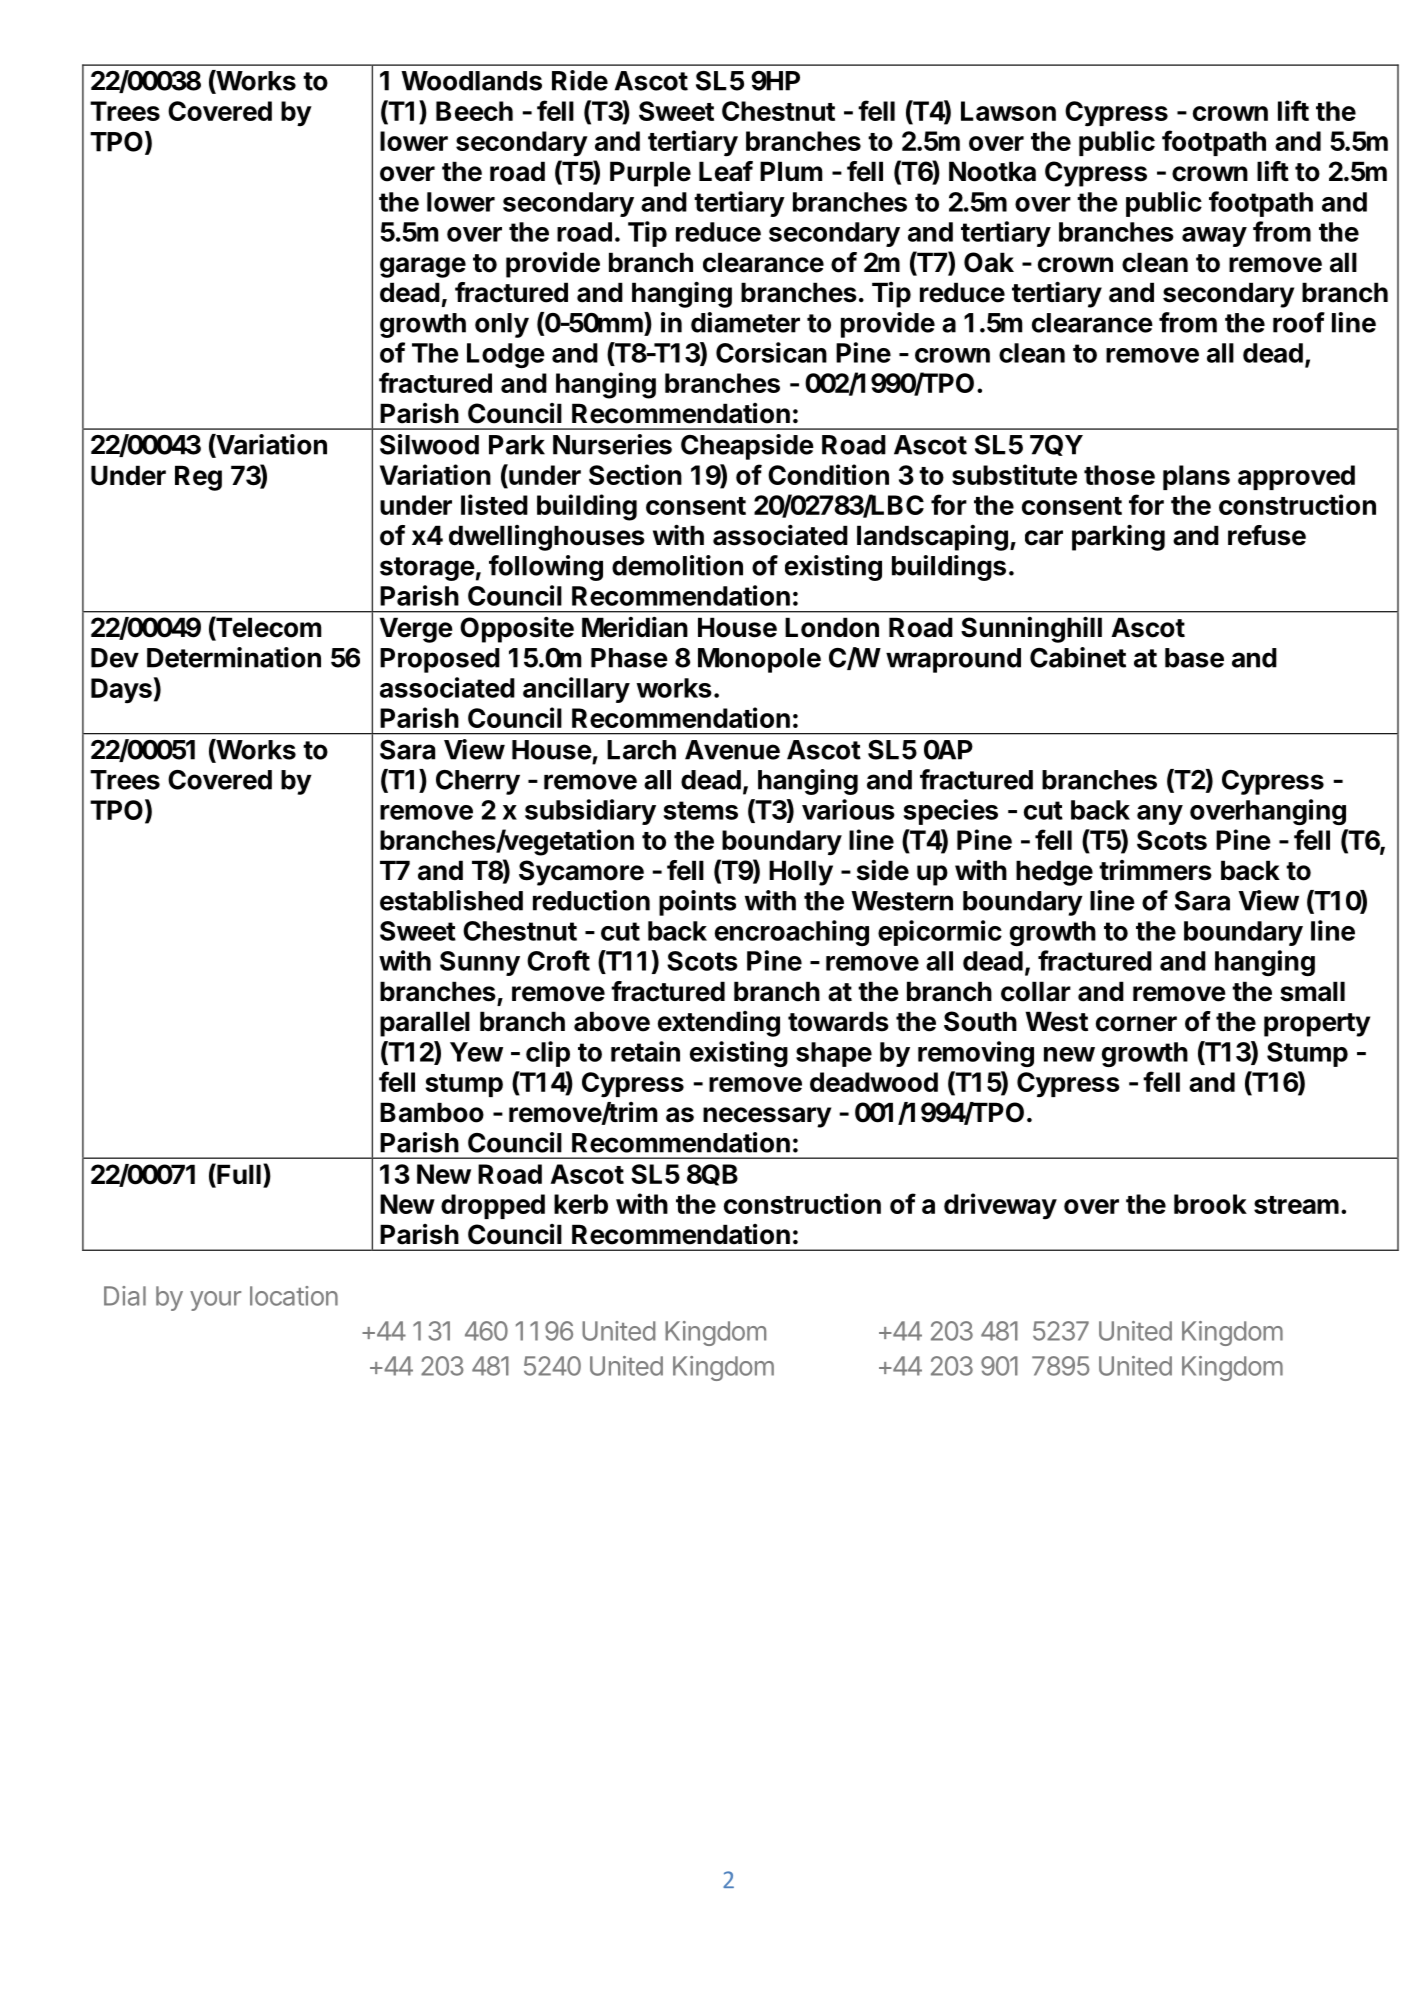 This screenshot has width=1423, height=2012. I want to click on Determination, so click(234, 657).
